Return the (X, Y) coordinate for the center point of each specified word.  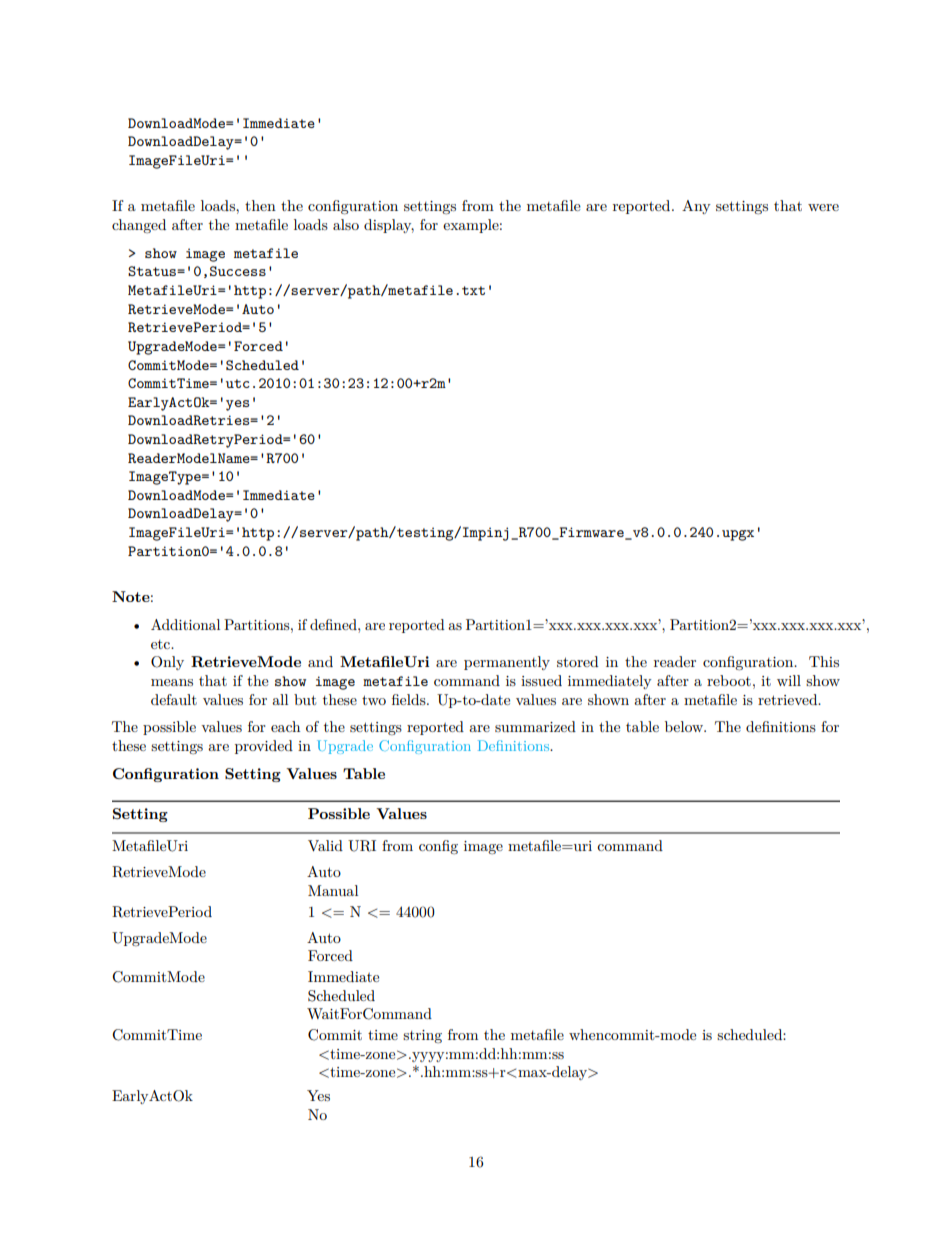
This (824, 661)
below (685, 726)
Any (696, 207)
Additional (185, 624)
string (422, 1036)
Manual (333, 890)
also (346, 224)
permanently (507, 663)
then (260, 205)
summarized (535, 726)
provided (264, 747)
